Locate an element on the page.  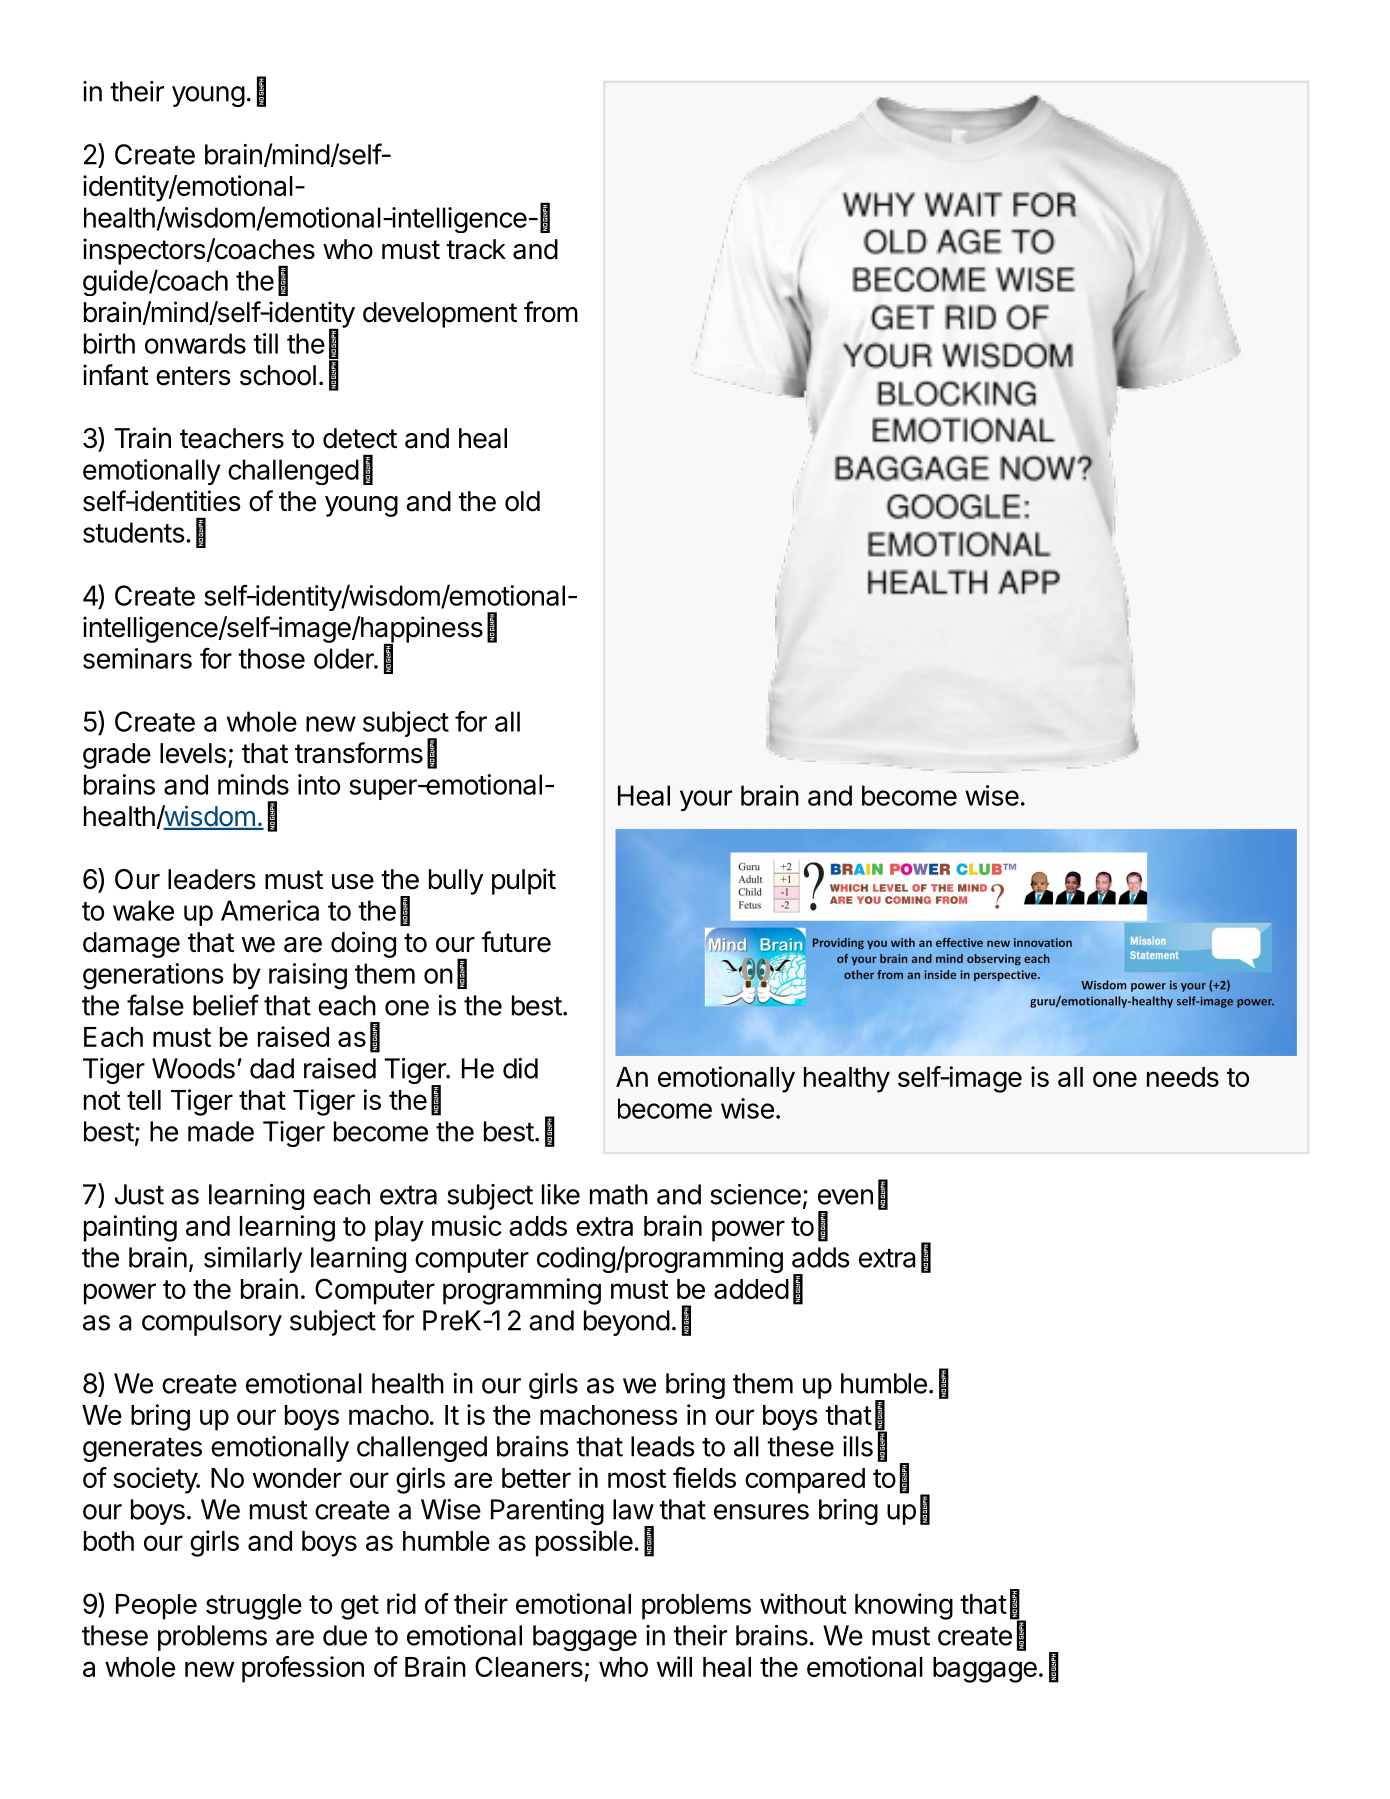
from is located at coordinates (551, 312).
